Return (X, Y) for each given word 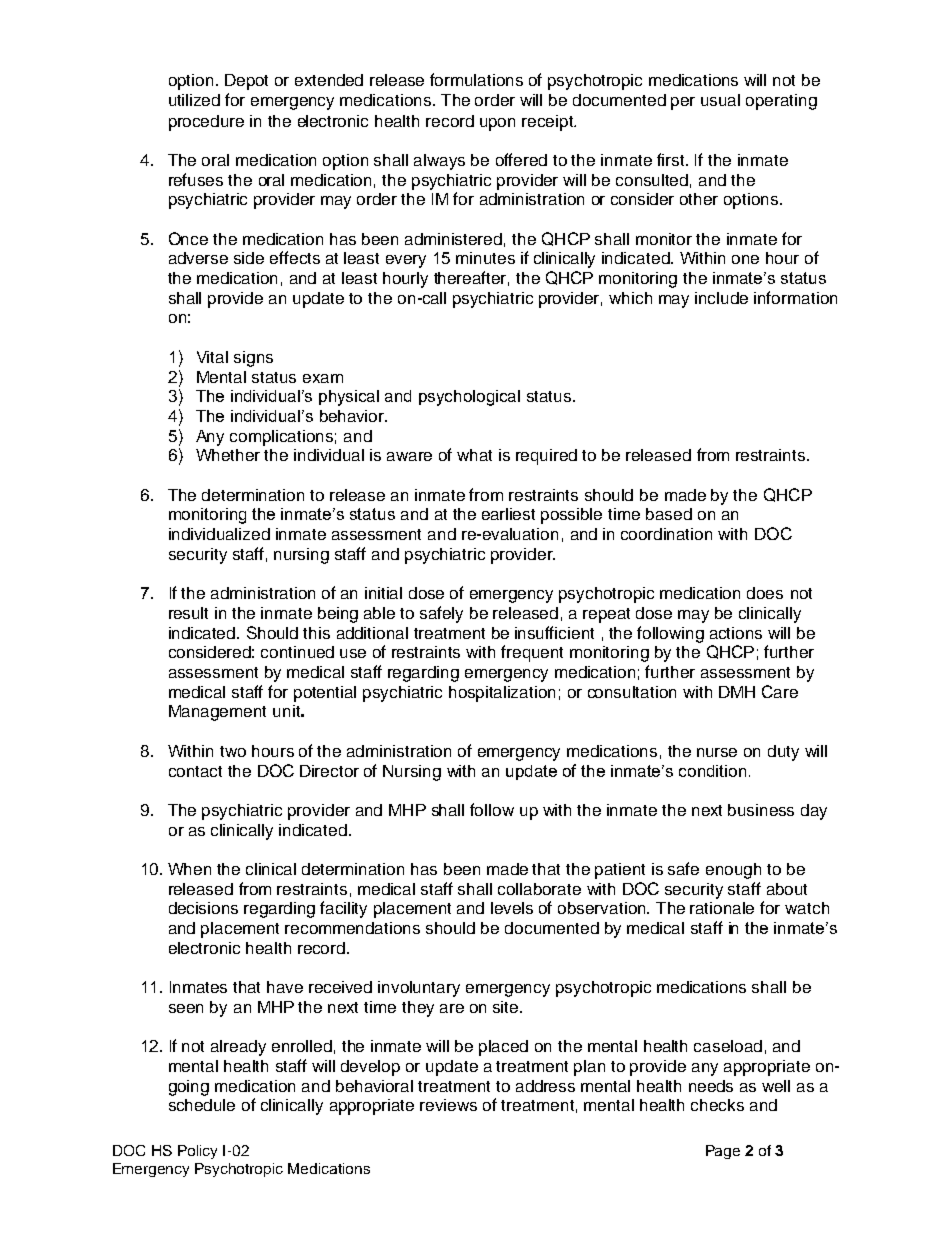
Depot (246, 82)
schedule (202, 1105)
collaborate (539, 889)
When (189, 869)
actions (736, 633)
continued (297, 652)
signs (253, 359)
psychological (469, 398)
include (721, 298)
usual (720, 100)
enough (733, 871)
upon (497, 124)
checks (717, 1105)
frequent (532, 653)
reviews (448, 1105)
